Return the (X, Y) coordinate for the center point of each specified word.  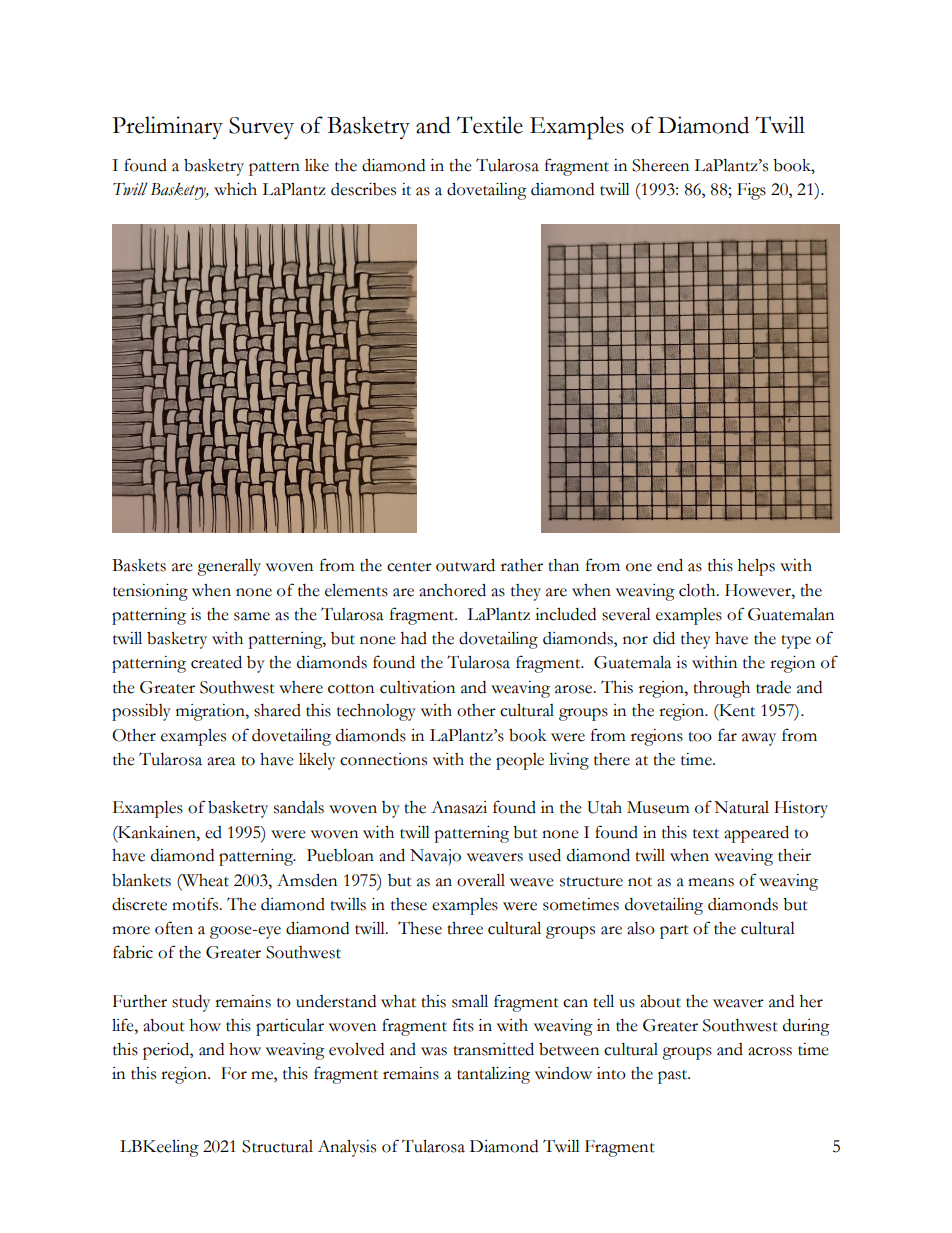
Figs (751, 191)
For (234, 1073)
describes (363, 189)
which (235, 189)
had (414, 638)
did (664, 638)
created (216, 662)
